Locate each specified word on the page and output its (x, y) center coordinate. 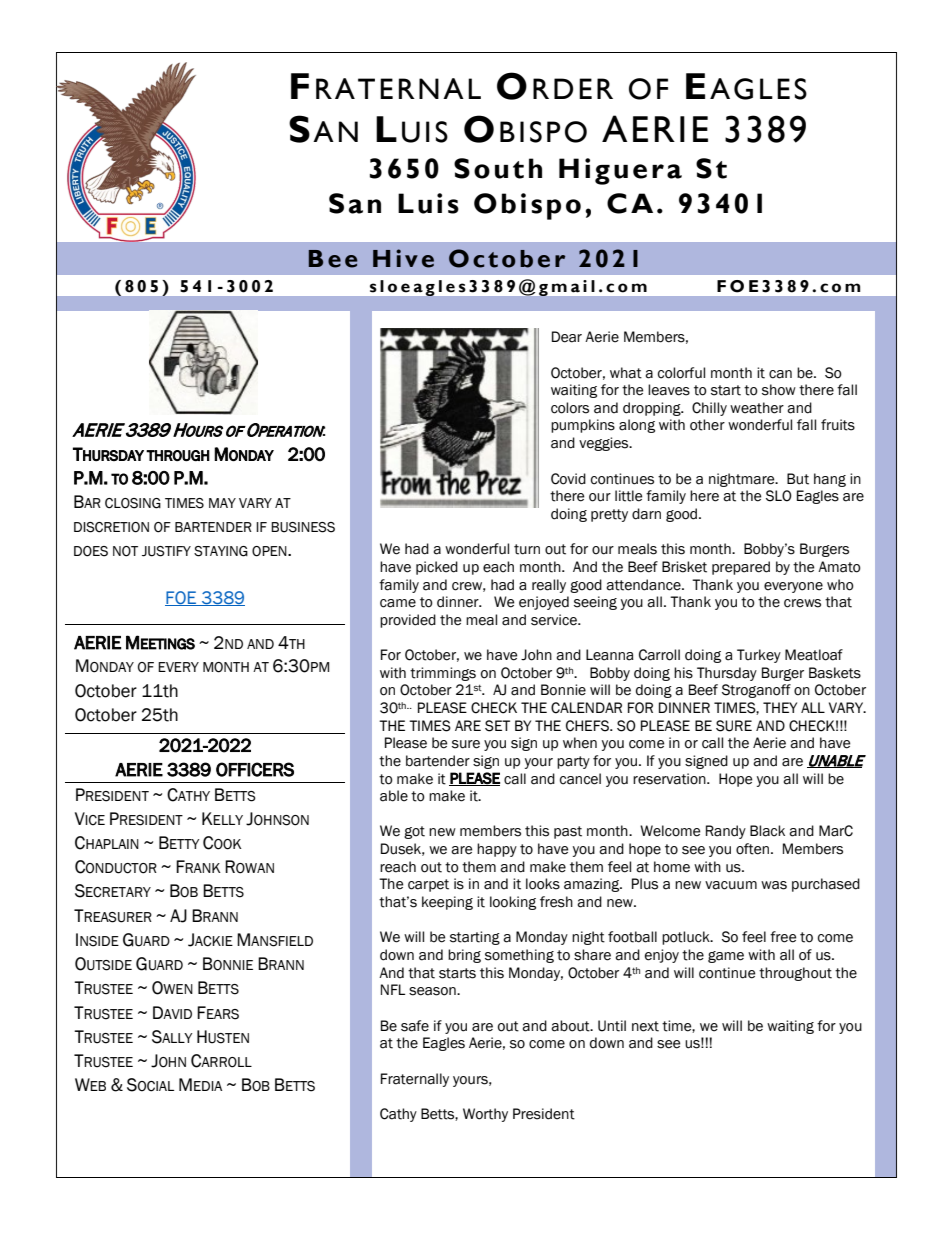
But (798, 479)
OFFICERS (255, 769)
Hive (403, 258)
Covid (568, 479)
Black (767, 831)
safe (415, 1026)
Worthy (485, 1115)
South (498, 168)
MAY (222, 503)
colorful (681, 373)
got (414, 832)
